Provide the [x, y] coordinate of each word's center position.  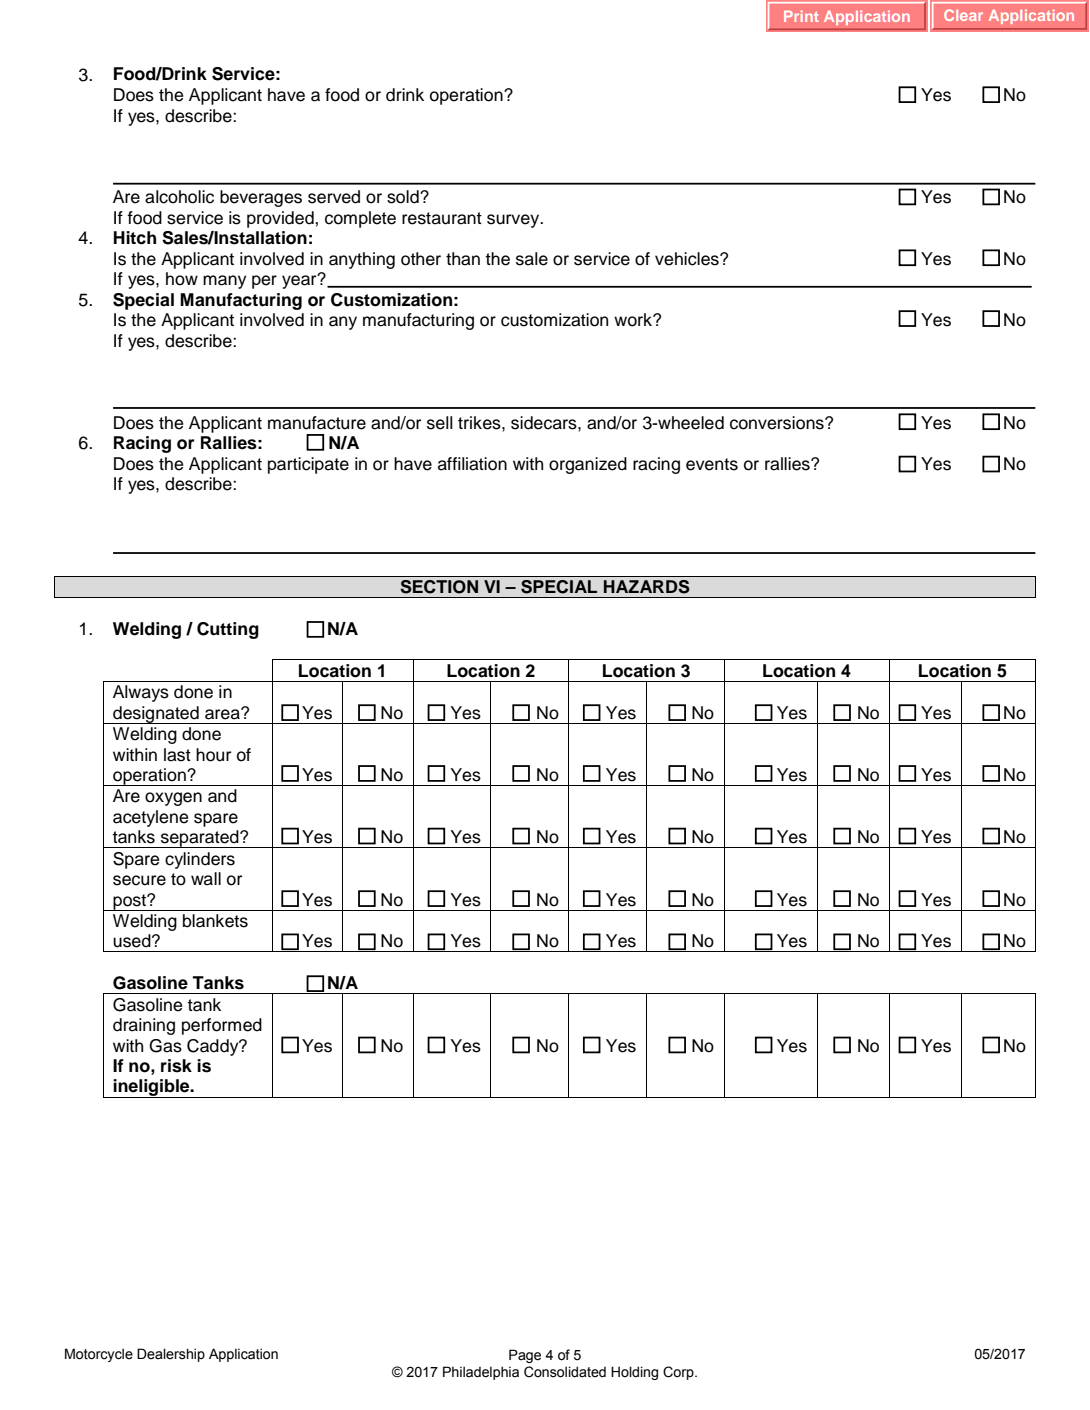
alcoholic [179, 197]
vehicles [688, 259]
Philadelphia [481, 1373]
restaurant [442, 218]
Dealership [171, 1355]
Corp [679, 1373]
